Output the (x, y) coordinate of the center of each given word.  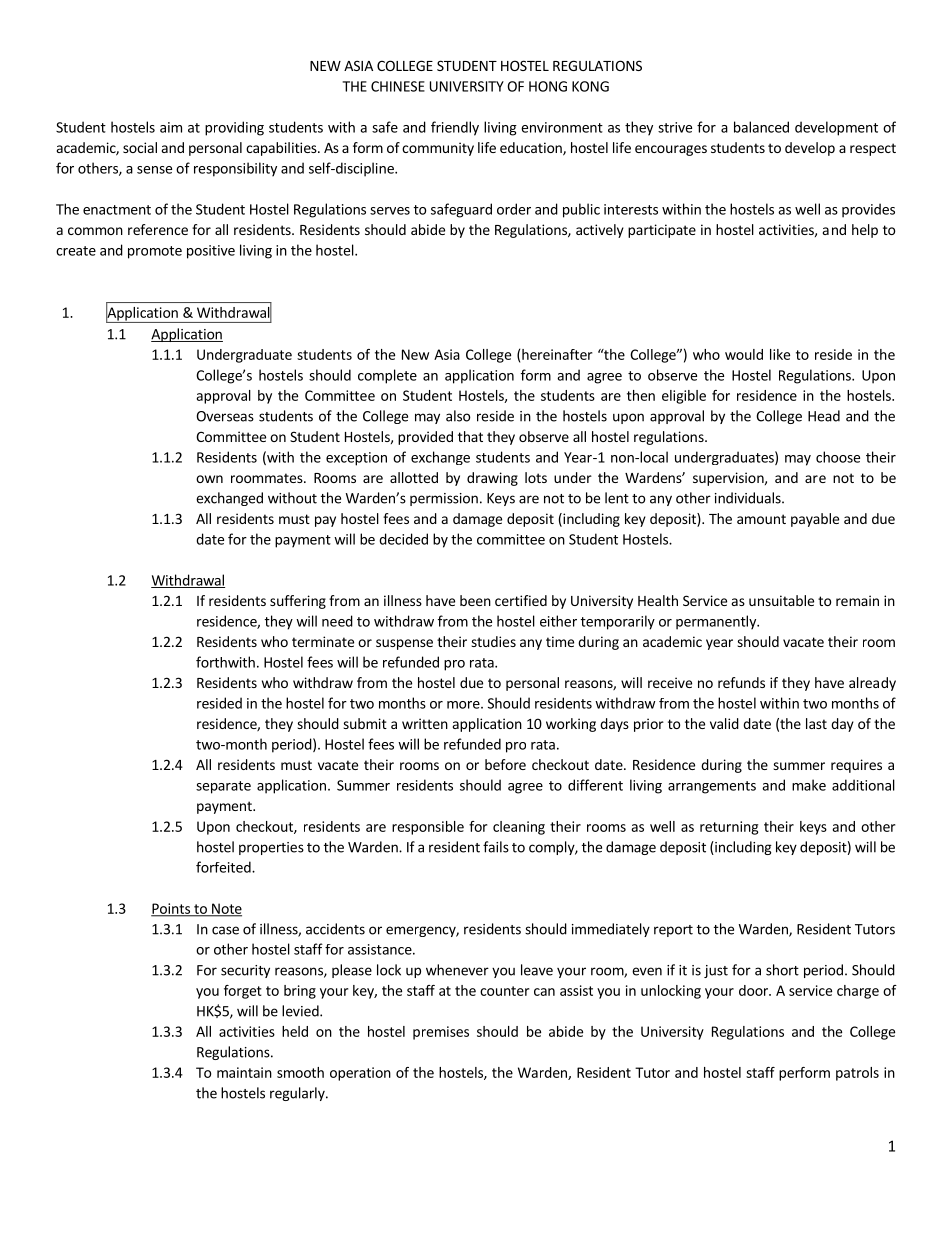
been (475, 600)
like (780, 354)
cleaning (519, 828)
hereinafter (557, 354)
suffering (298, 602)
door (754, 990)
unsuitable (781, 600)
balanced (761, 127)
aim (171, 127)
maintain (244, 1072)
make (809, 785)
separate (223, 787)
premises (441, 1033)
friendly (455, 128)
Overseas (225, 416)
